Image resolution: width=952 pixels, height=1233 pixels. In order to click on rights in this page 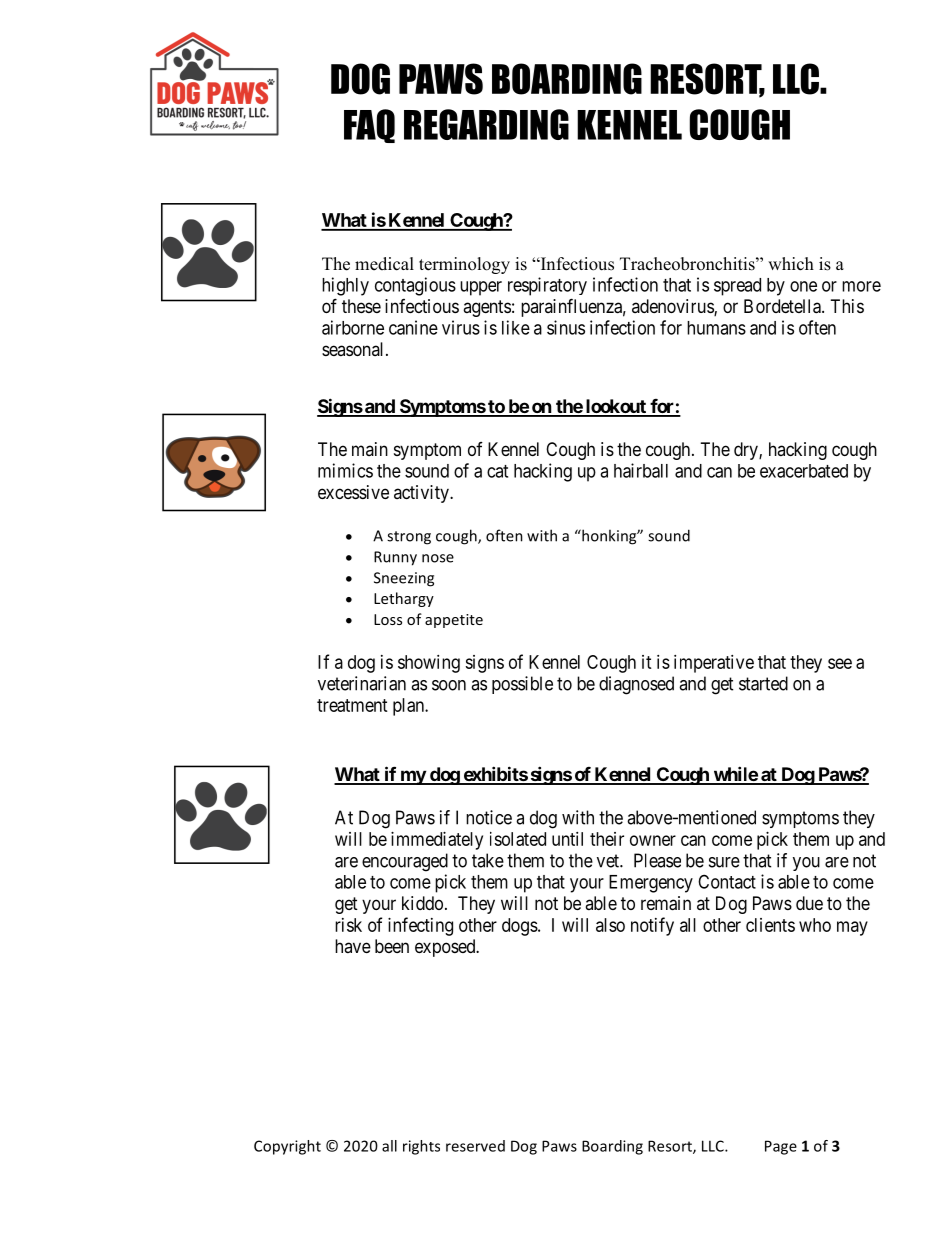, I will do `click(421, 1147)`.
